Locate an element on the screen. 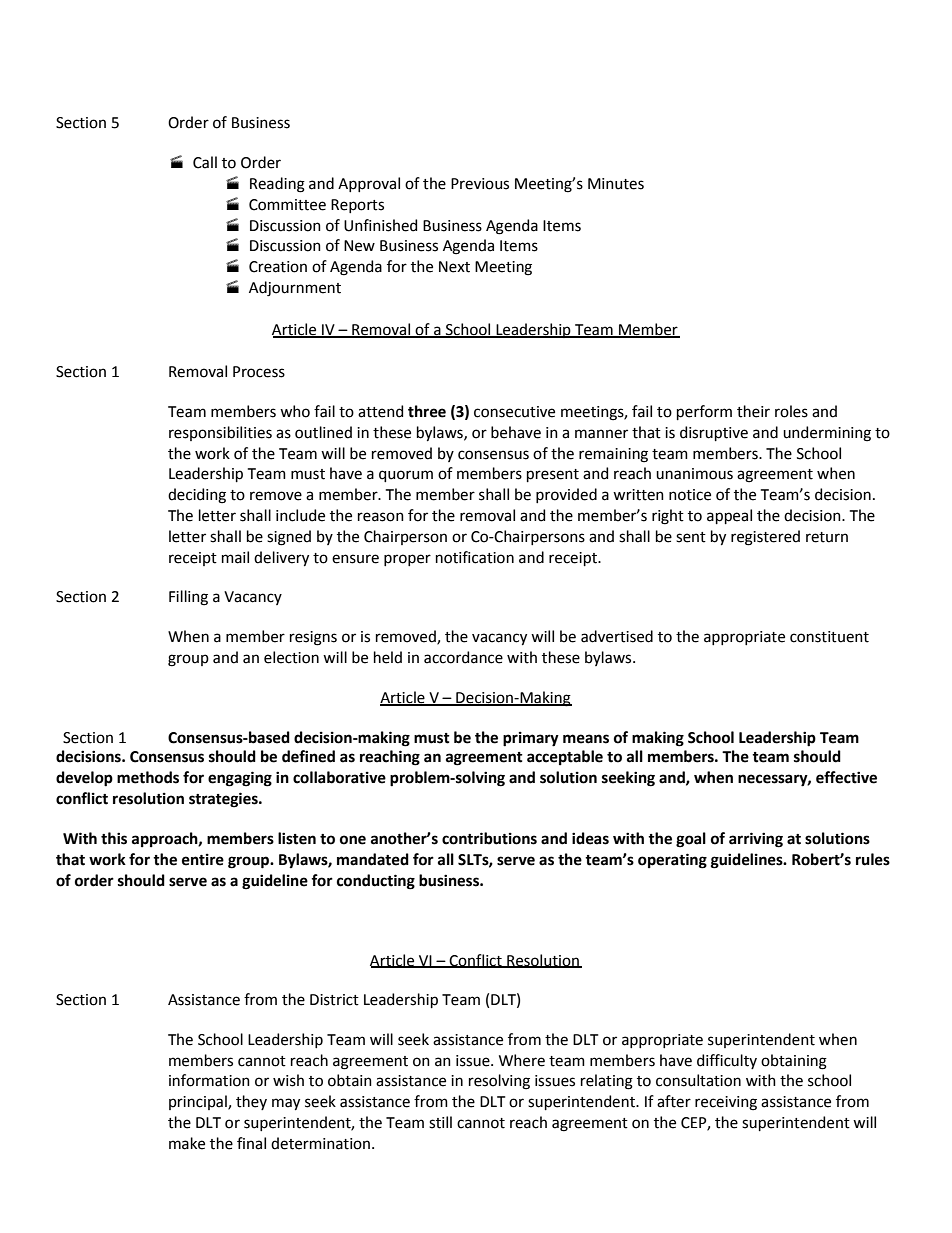 The height and width of the screenshot is (1233, 952). constituent is located at coordinates (829, 637).
